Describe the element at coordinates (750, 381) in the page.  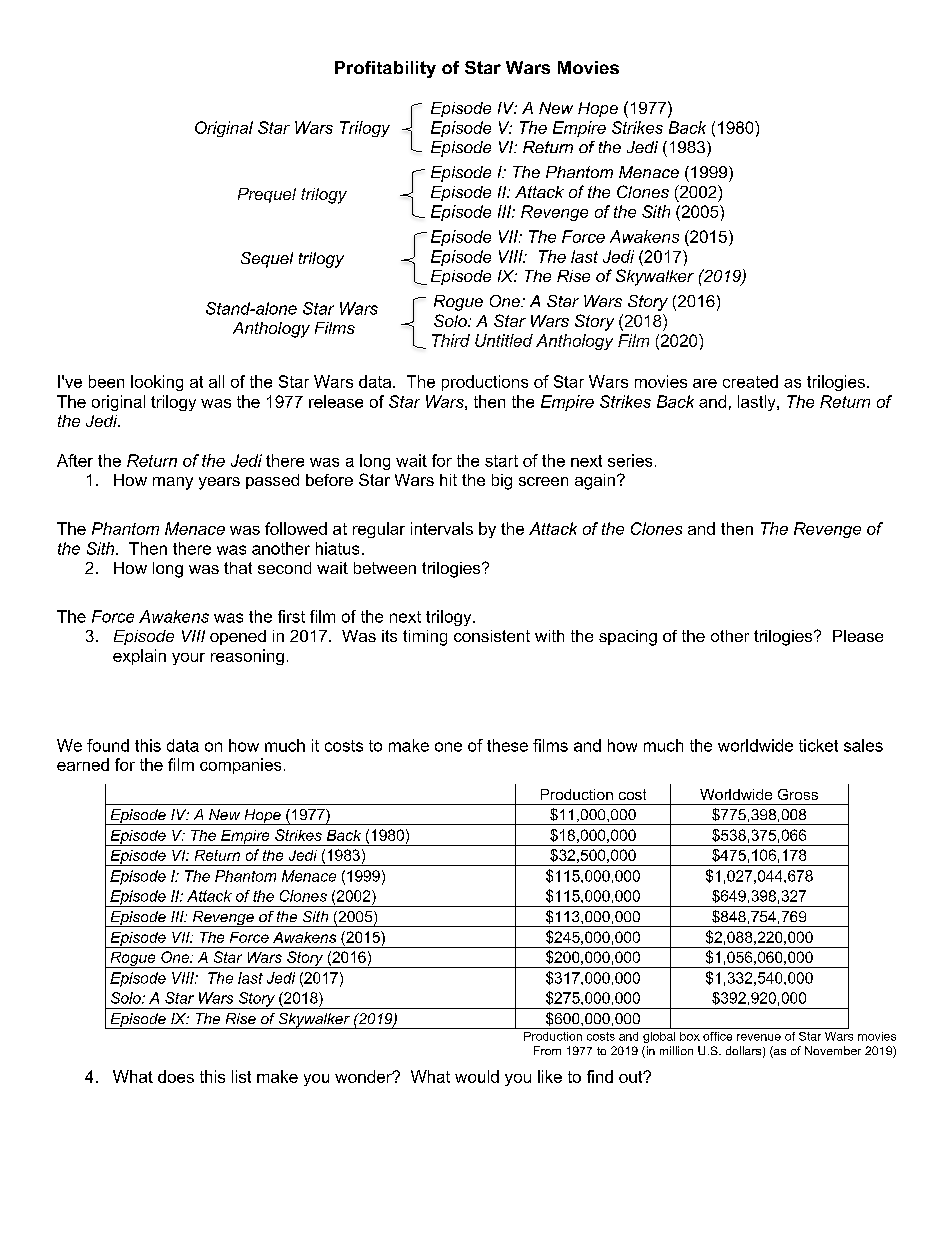
I see `created` at that location.
